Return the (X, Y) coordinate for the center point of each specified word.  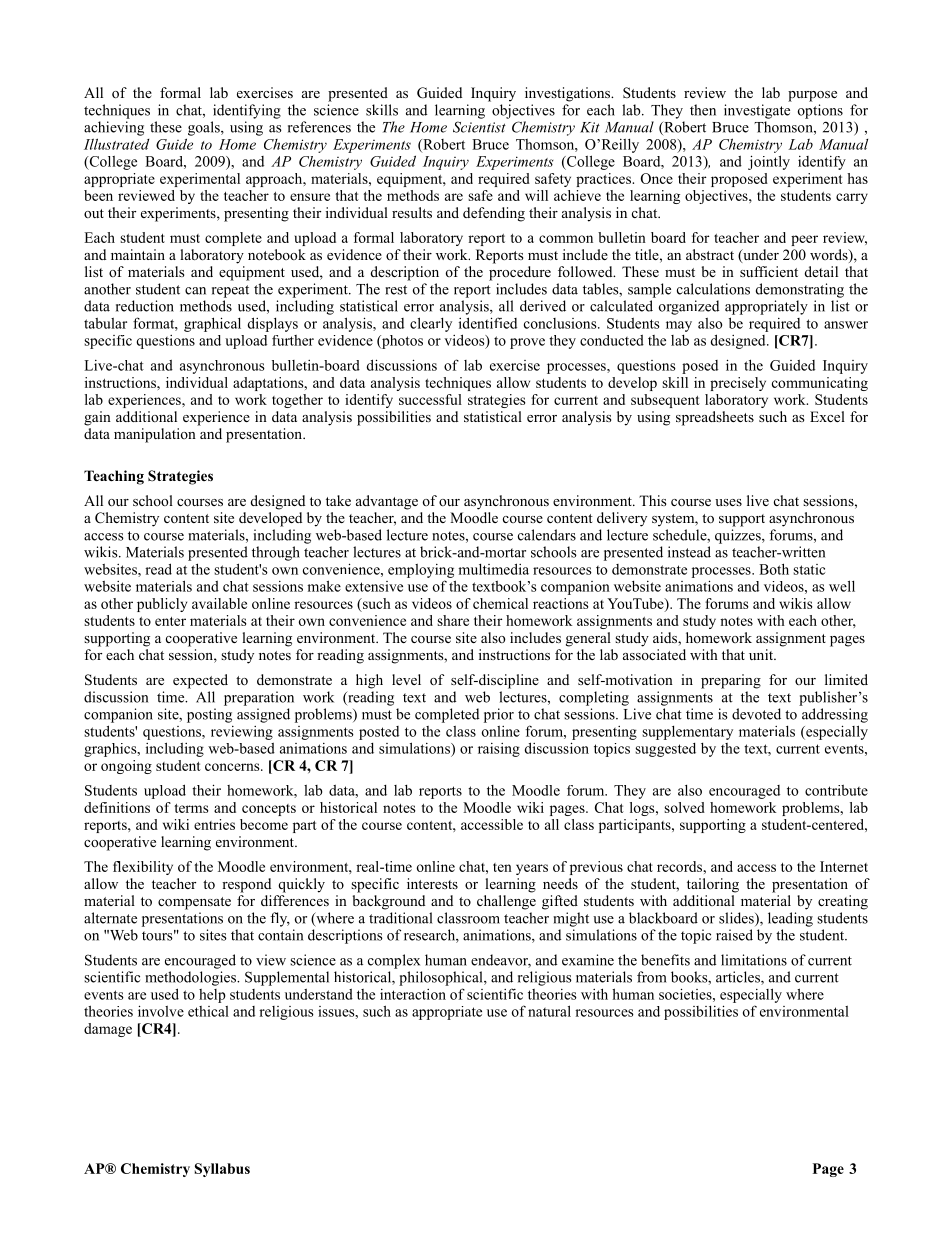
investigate (757, 111)
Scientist (479, 127)
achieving (114, 128)
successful (430, 399)
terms (191, 808)
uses (728, 502)
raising (499, 750)
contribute (836, 790)
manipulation (155, 435)
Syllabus (222, 1170)
